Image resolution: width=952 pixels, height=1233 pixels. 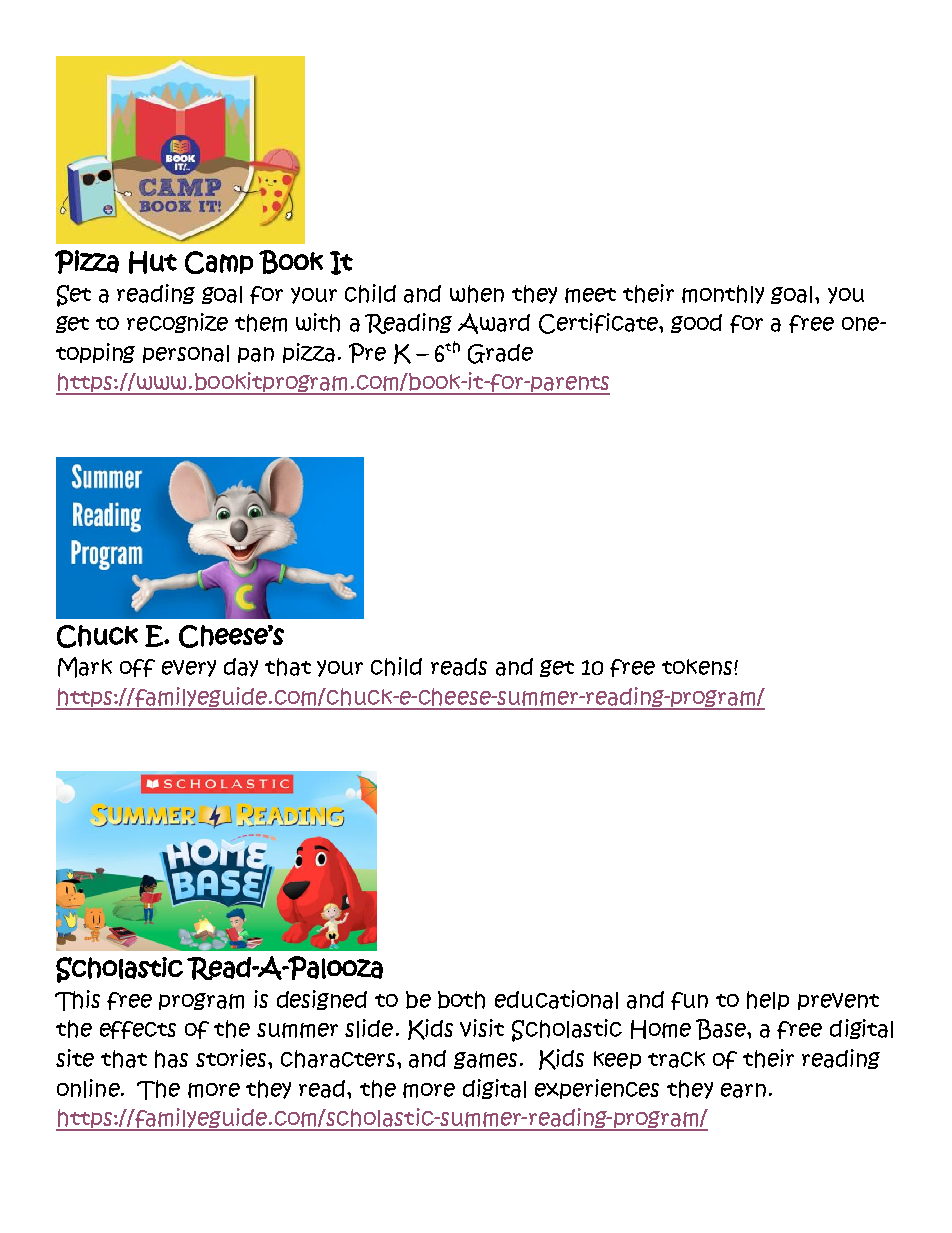 I want to click on when, so click(x=477, y=294).
